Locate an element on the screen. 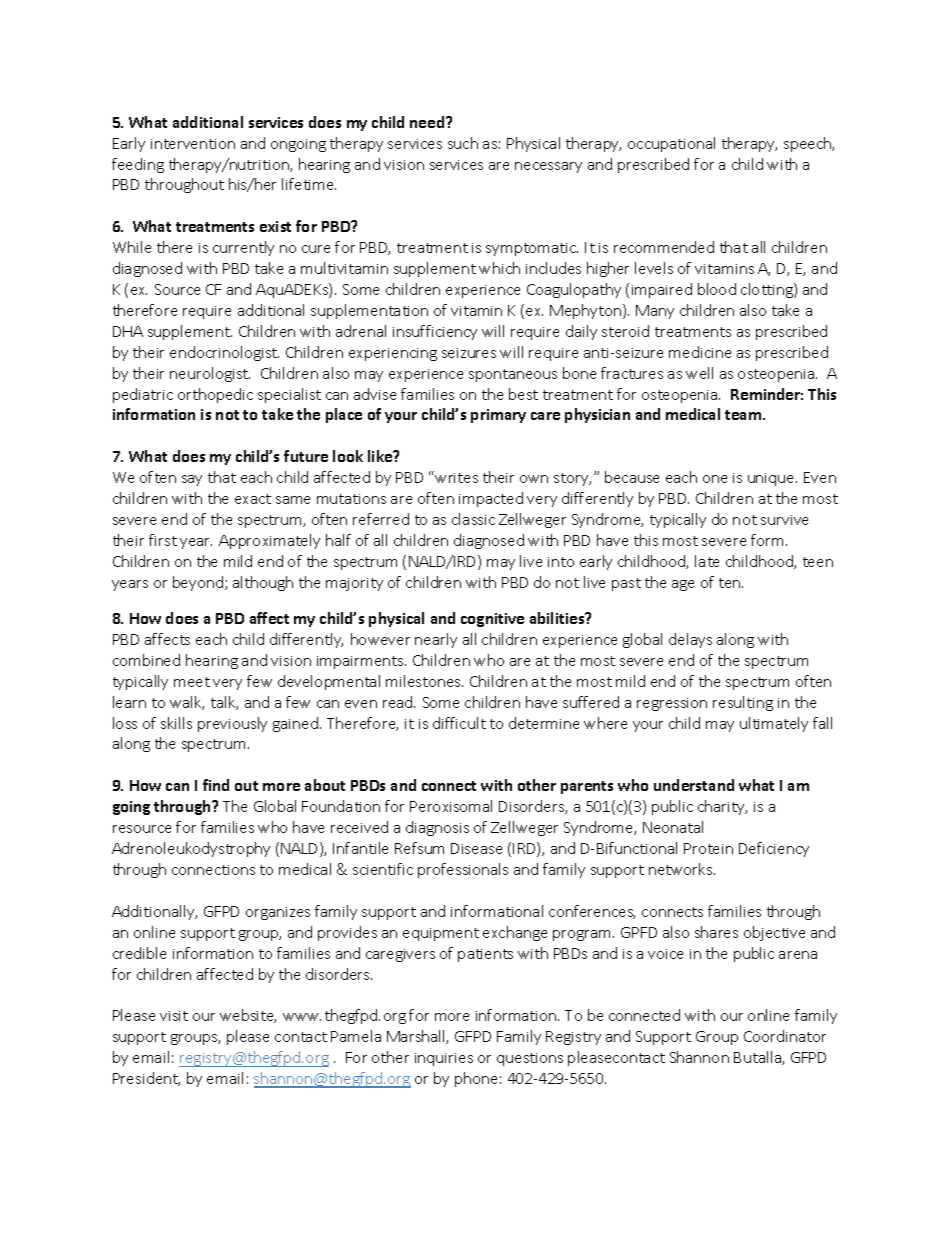 The height and width of the screenshot is (1233, 952). visit is located at coordinates (174, 1016).
